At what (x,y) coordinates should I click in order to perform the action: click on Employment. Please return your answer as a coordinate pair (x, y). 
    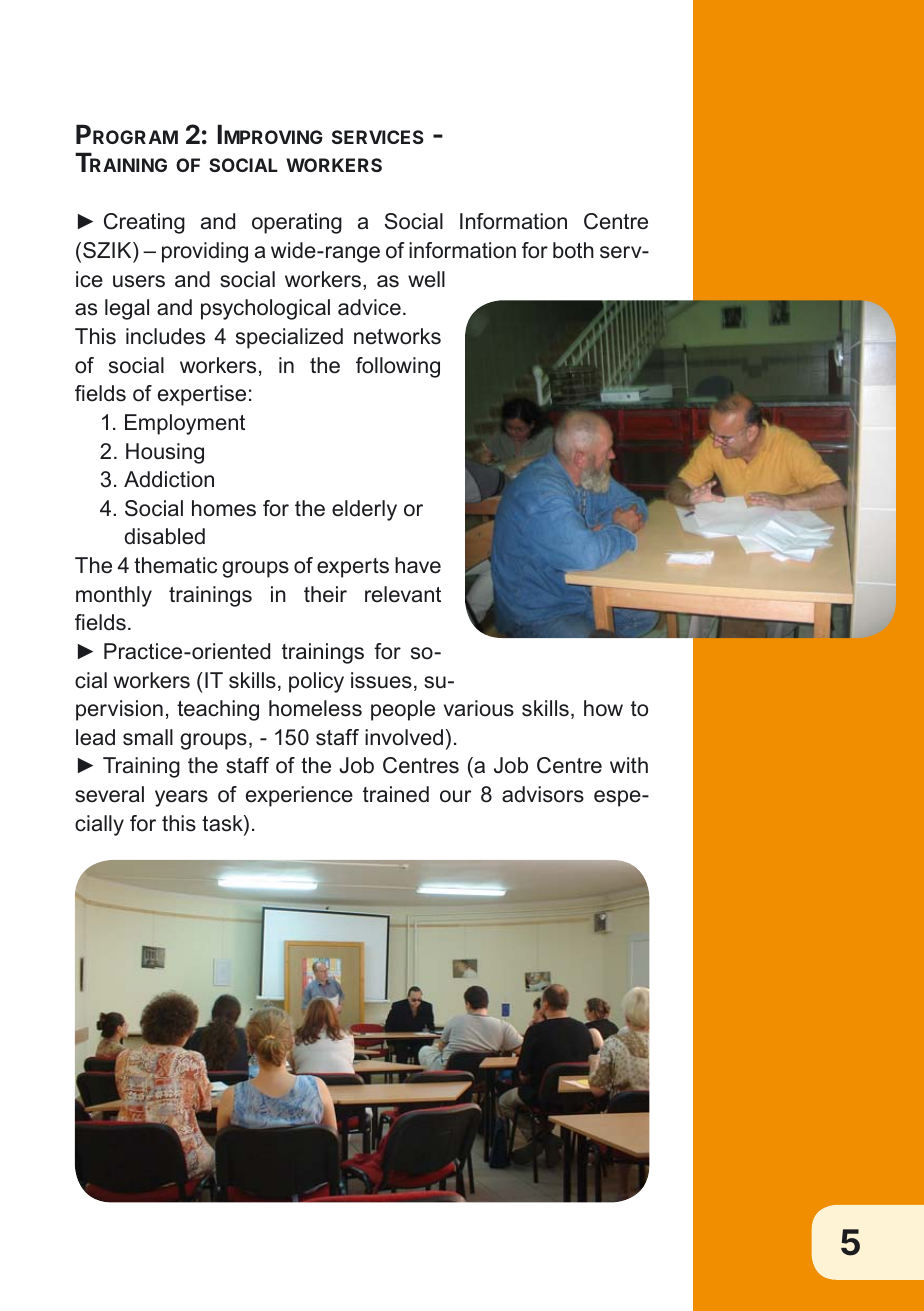
    Looking at the image, I should click on (185, 424).
